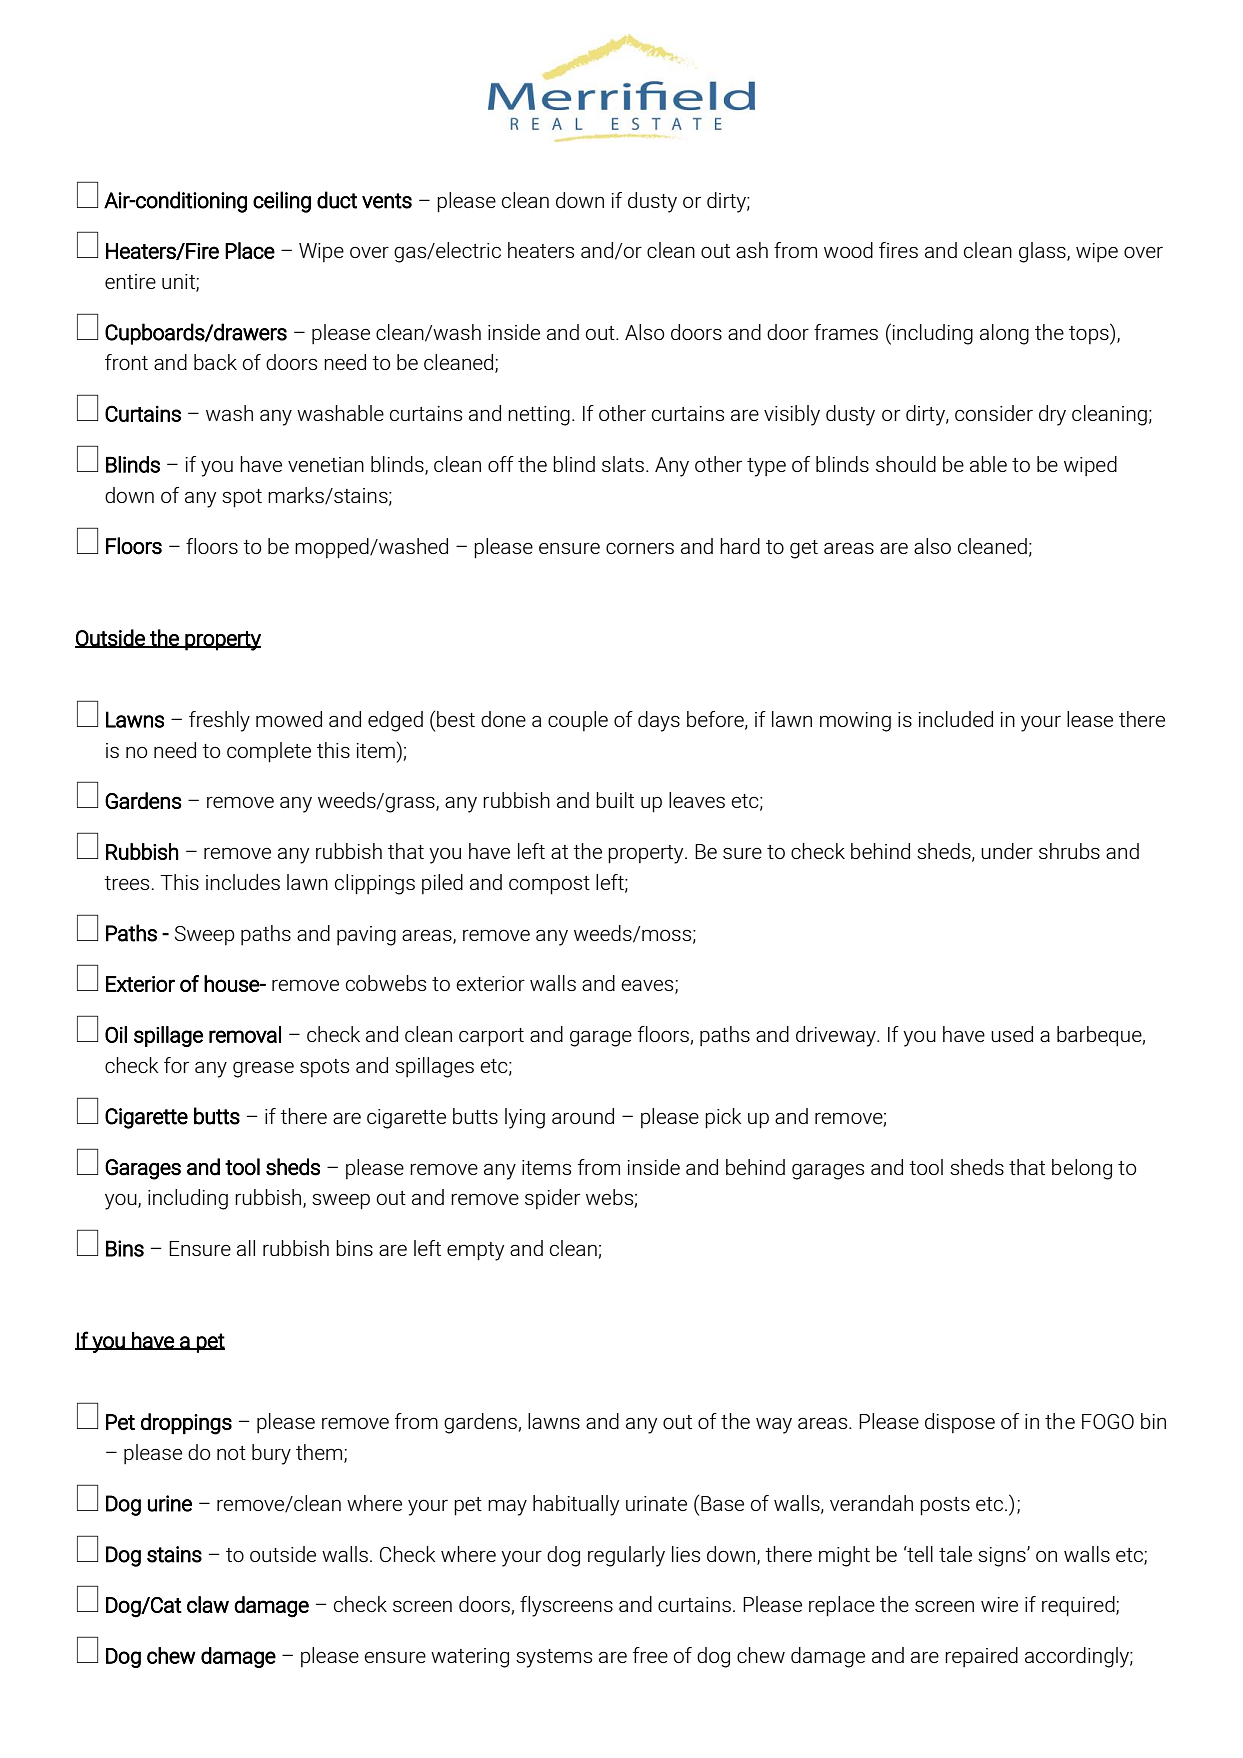  I want to click on wire, so click(999, 1604).
